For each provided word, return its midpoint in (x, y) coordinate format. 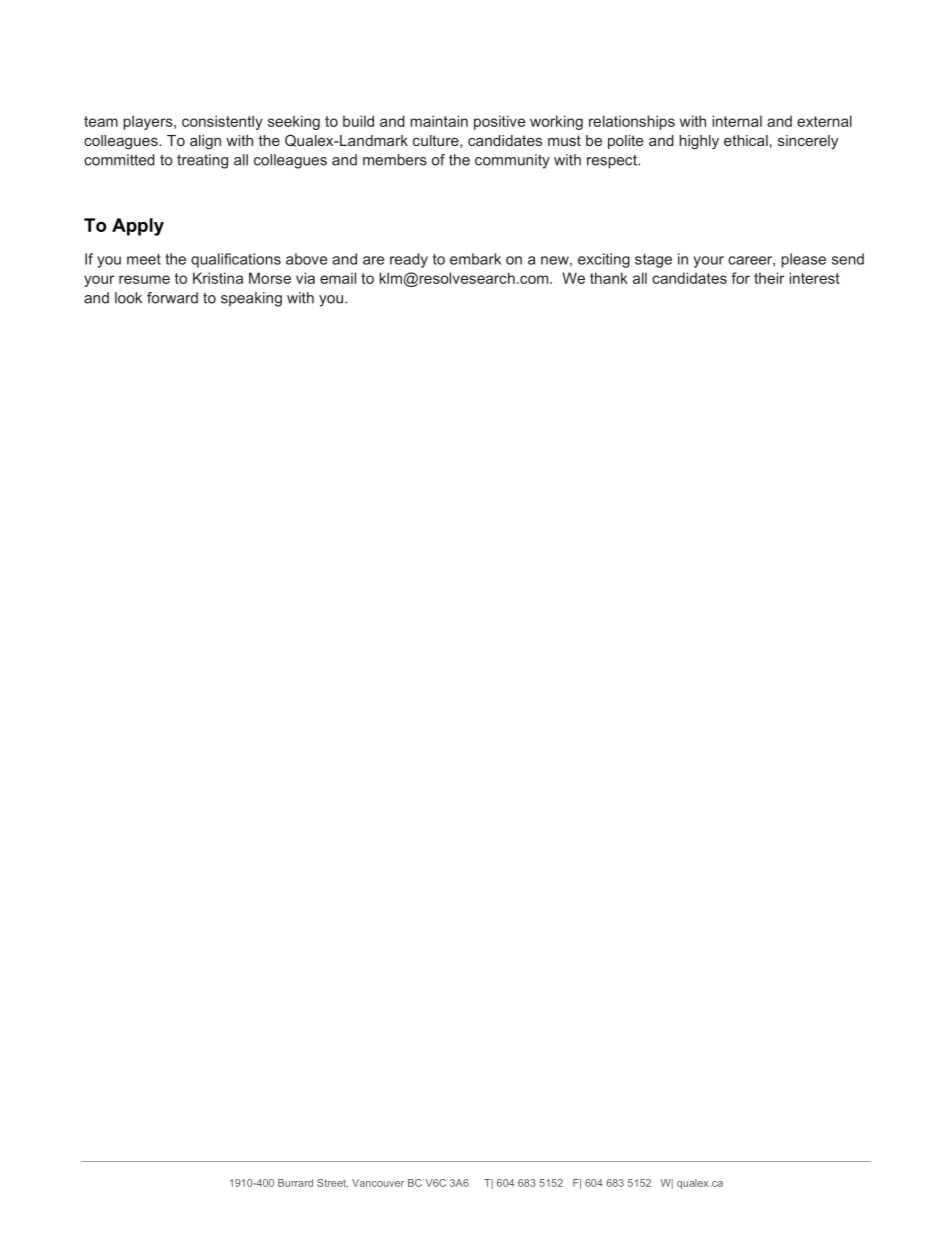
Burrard (295, 1183)
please (803, 260)
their (769, 278)
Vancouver (378, 1183)
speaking (251, 299)
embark (475, 259)
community (512, 161)
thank (609, 278)
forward (172, 298)
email (338, 278)
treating (202, 161)
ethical (746, 140)
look (128, 298)
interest (814, 278)
